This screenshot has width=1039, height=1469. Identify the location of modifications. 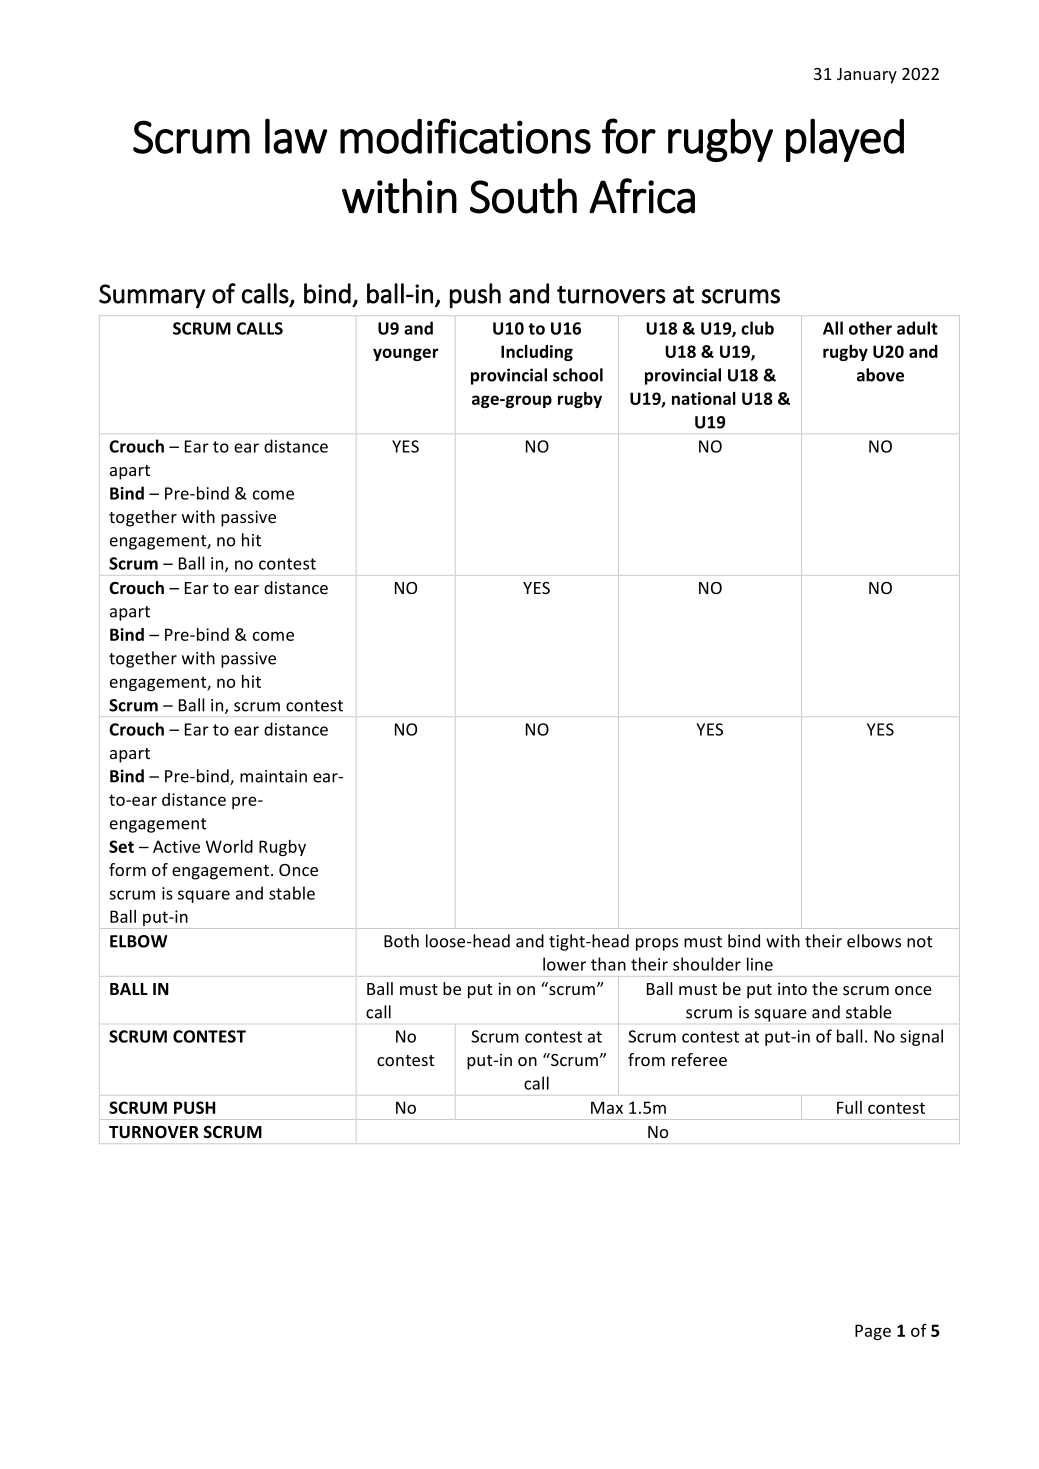
(465, 136).
